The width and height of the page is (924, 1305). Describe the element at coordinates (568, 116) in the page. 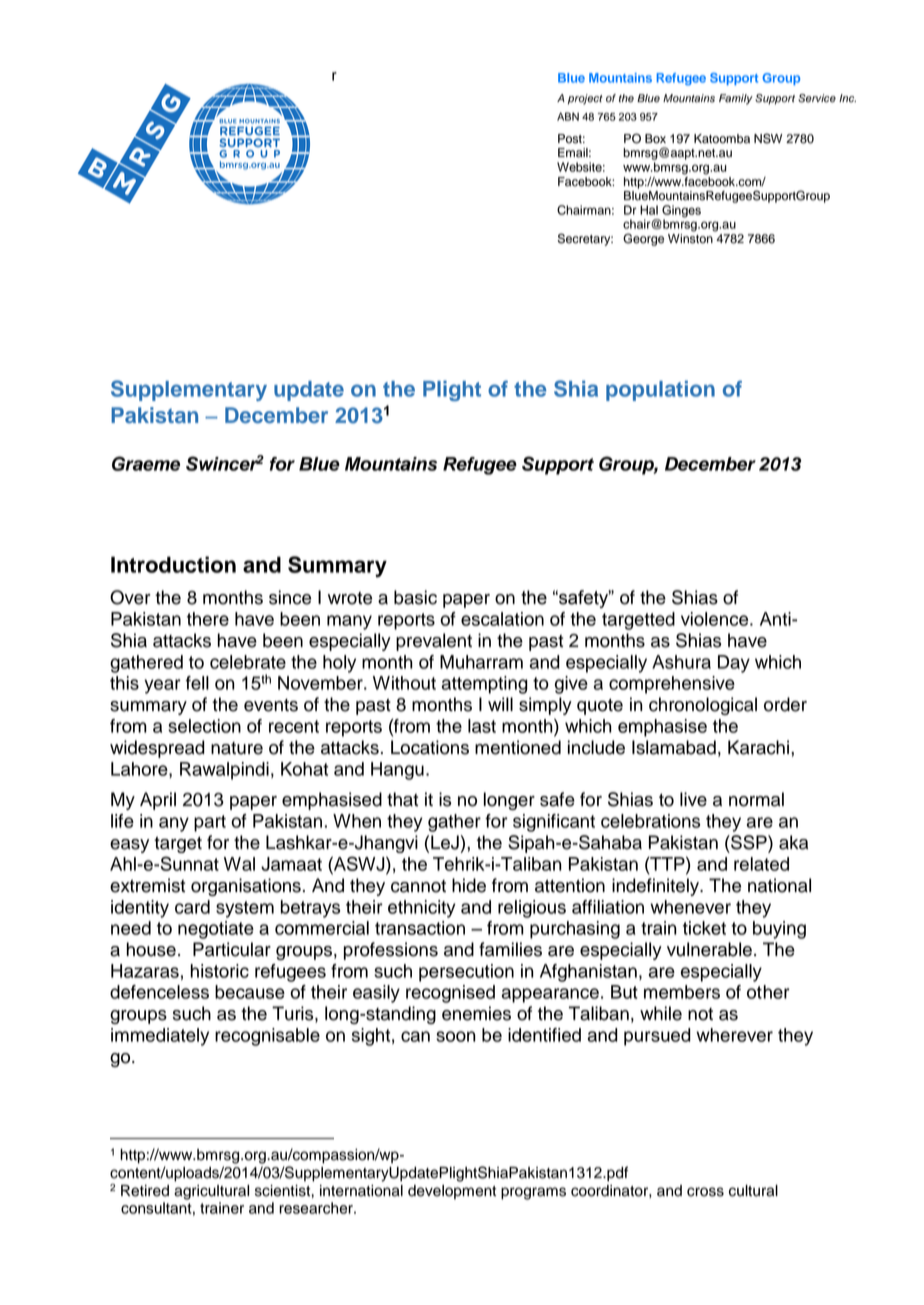

I see `ABN` at that location.
